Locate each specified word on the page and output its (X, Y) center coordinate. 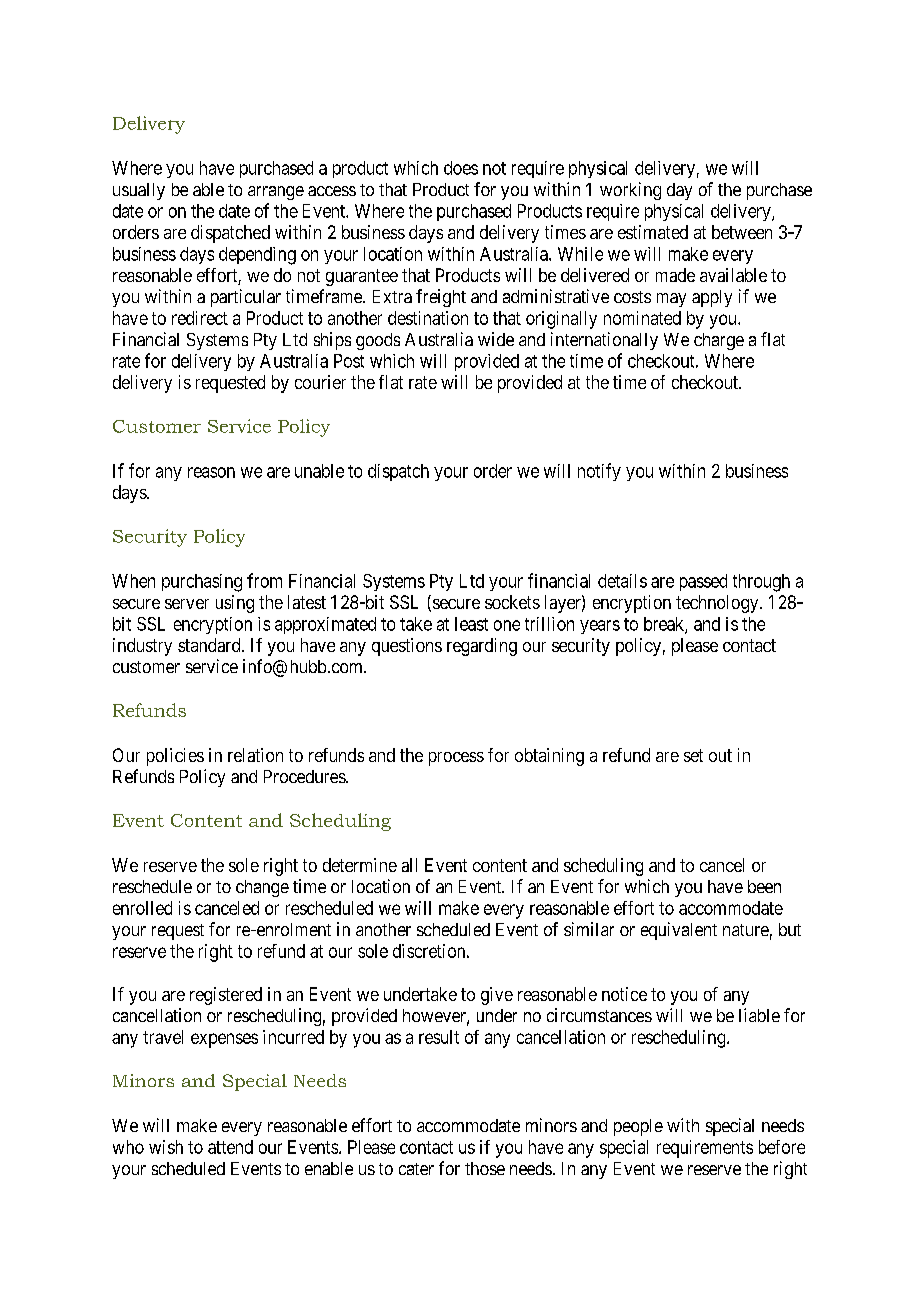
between (742, 232)
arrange (276, 193)
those (485, 1168)
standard (210, 645)
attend (230, 1147)
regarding (482, 647)
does (461, 168)
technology (718, 604)
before (782, 1147)
